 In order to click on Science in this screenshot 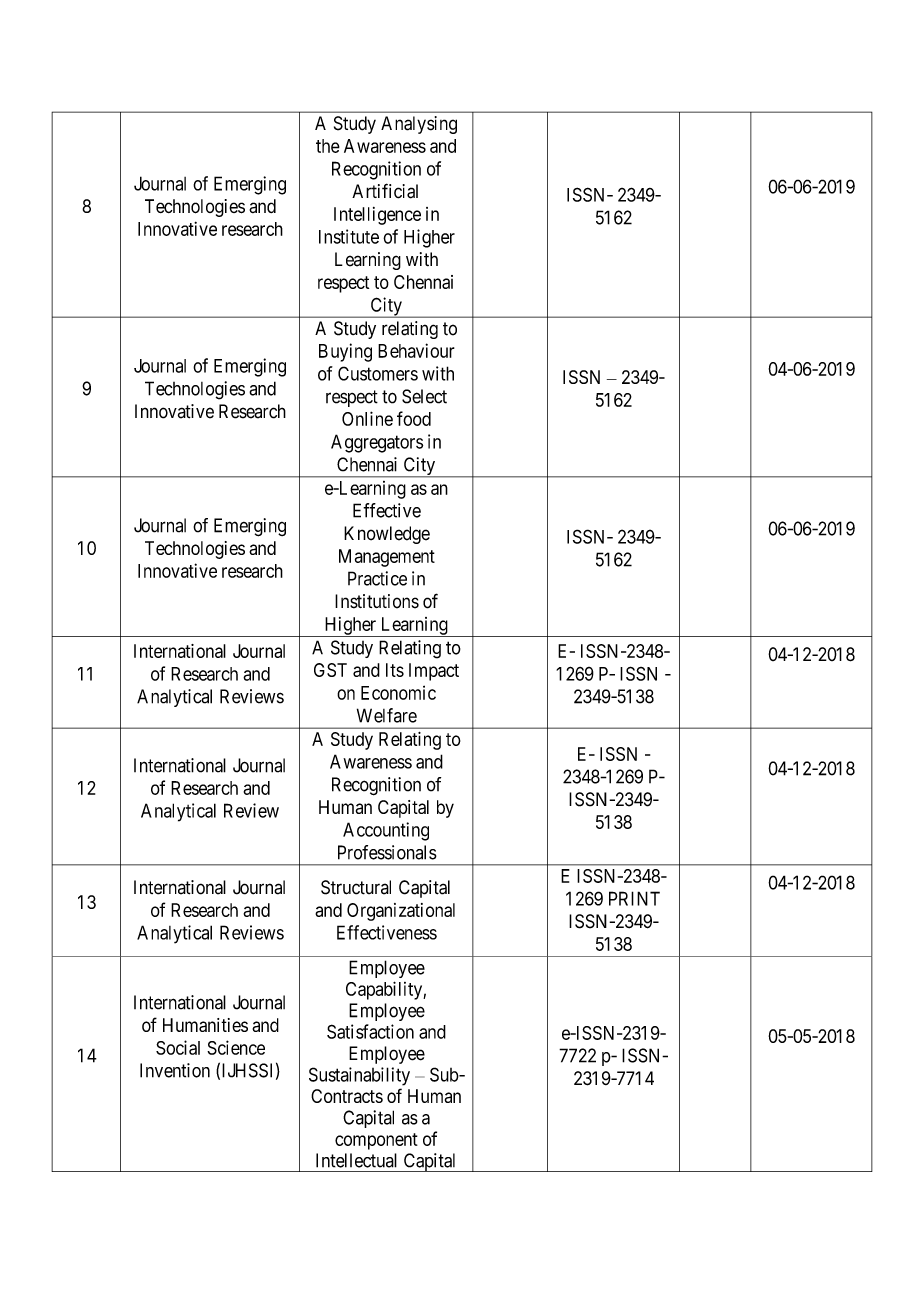, I will do `click(236, 1047)`.
